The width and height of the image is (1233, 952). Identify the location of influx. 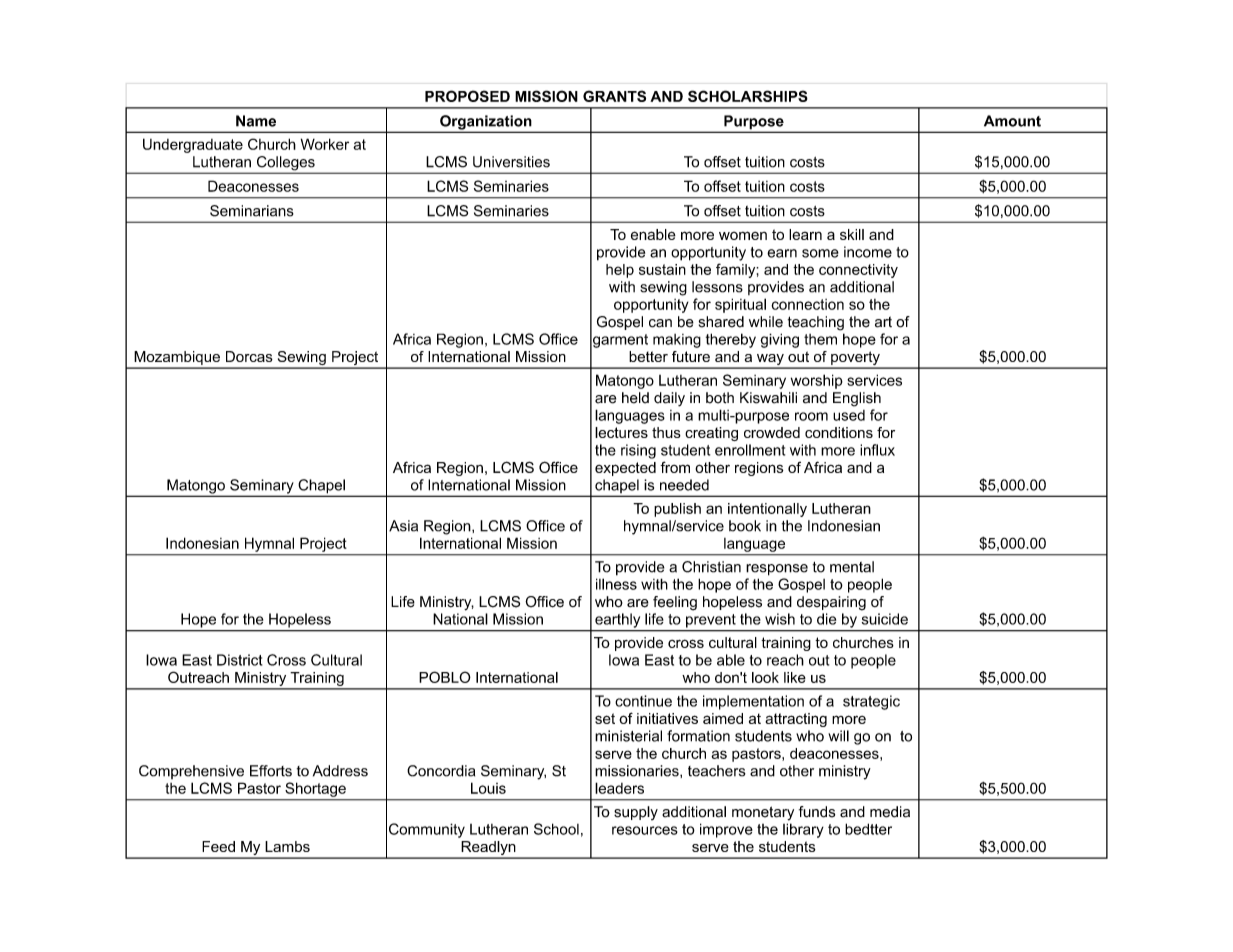
(877, 450).
